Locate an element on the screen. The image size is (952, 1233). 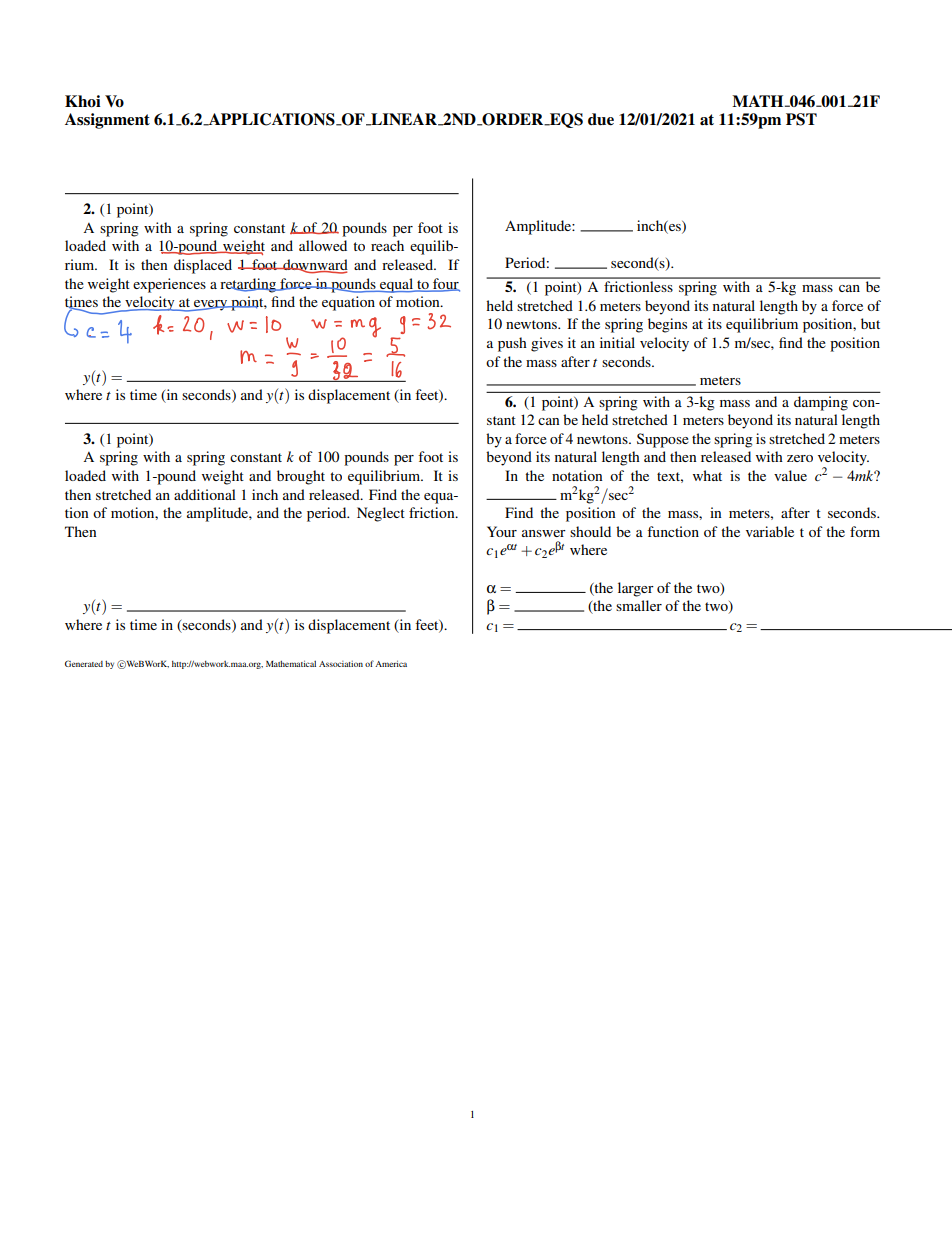
reach is located at coordinates (387, 245).
